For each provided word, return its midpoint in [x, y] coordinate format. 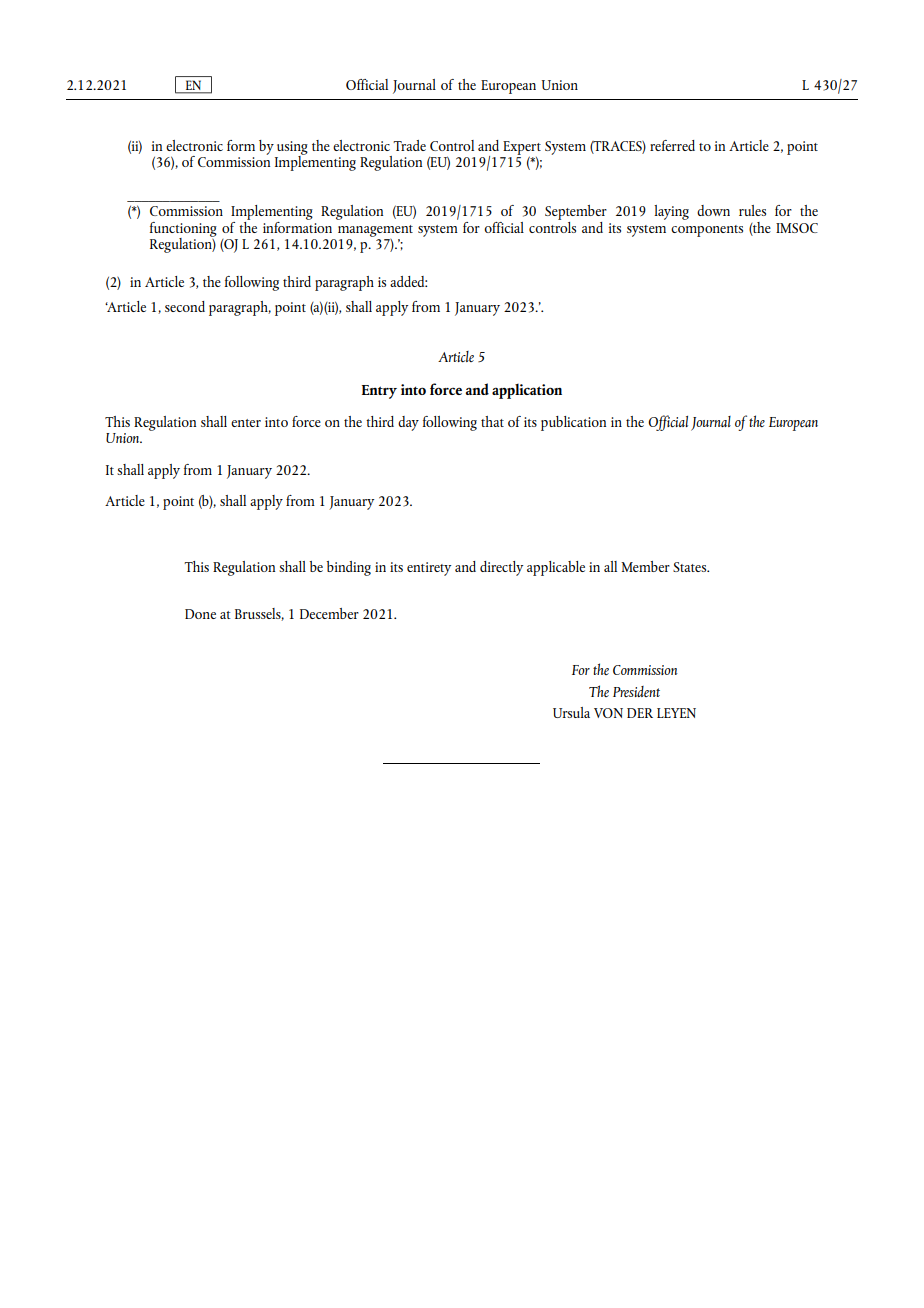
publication [573, 423]
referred [672, 145]
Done [200, 614]
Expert [522, 149]
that [492, 421]
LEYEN [676, 713]
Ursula [571, 712]
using [292, 149]
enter [246, 423]
